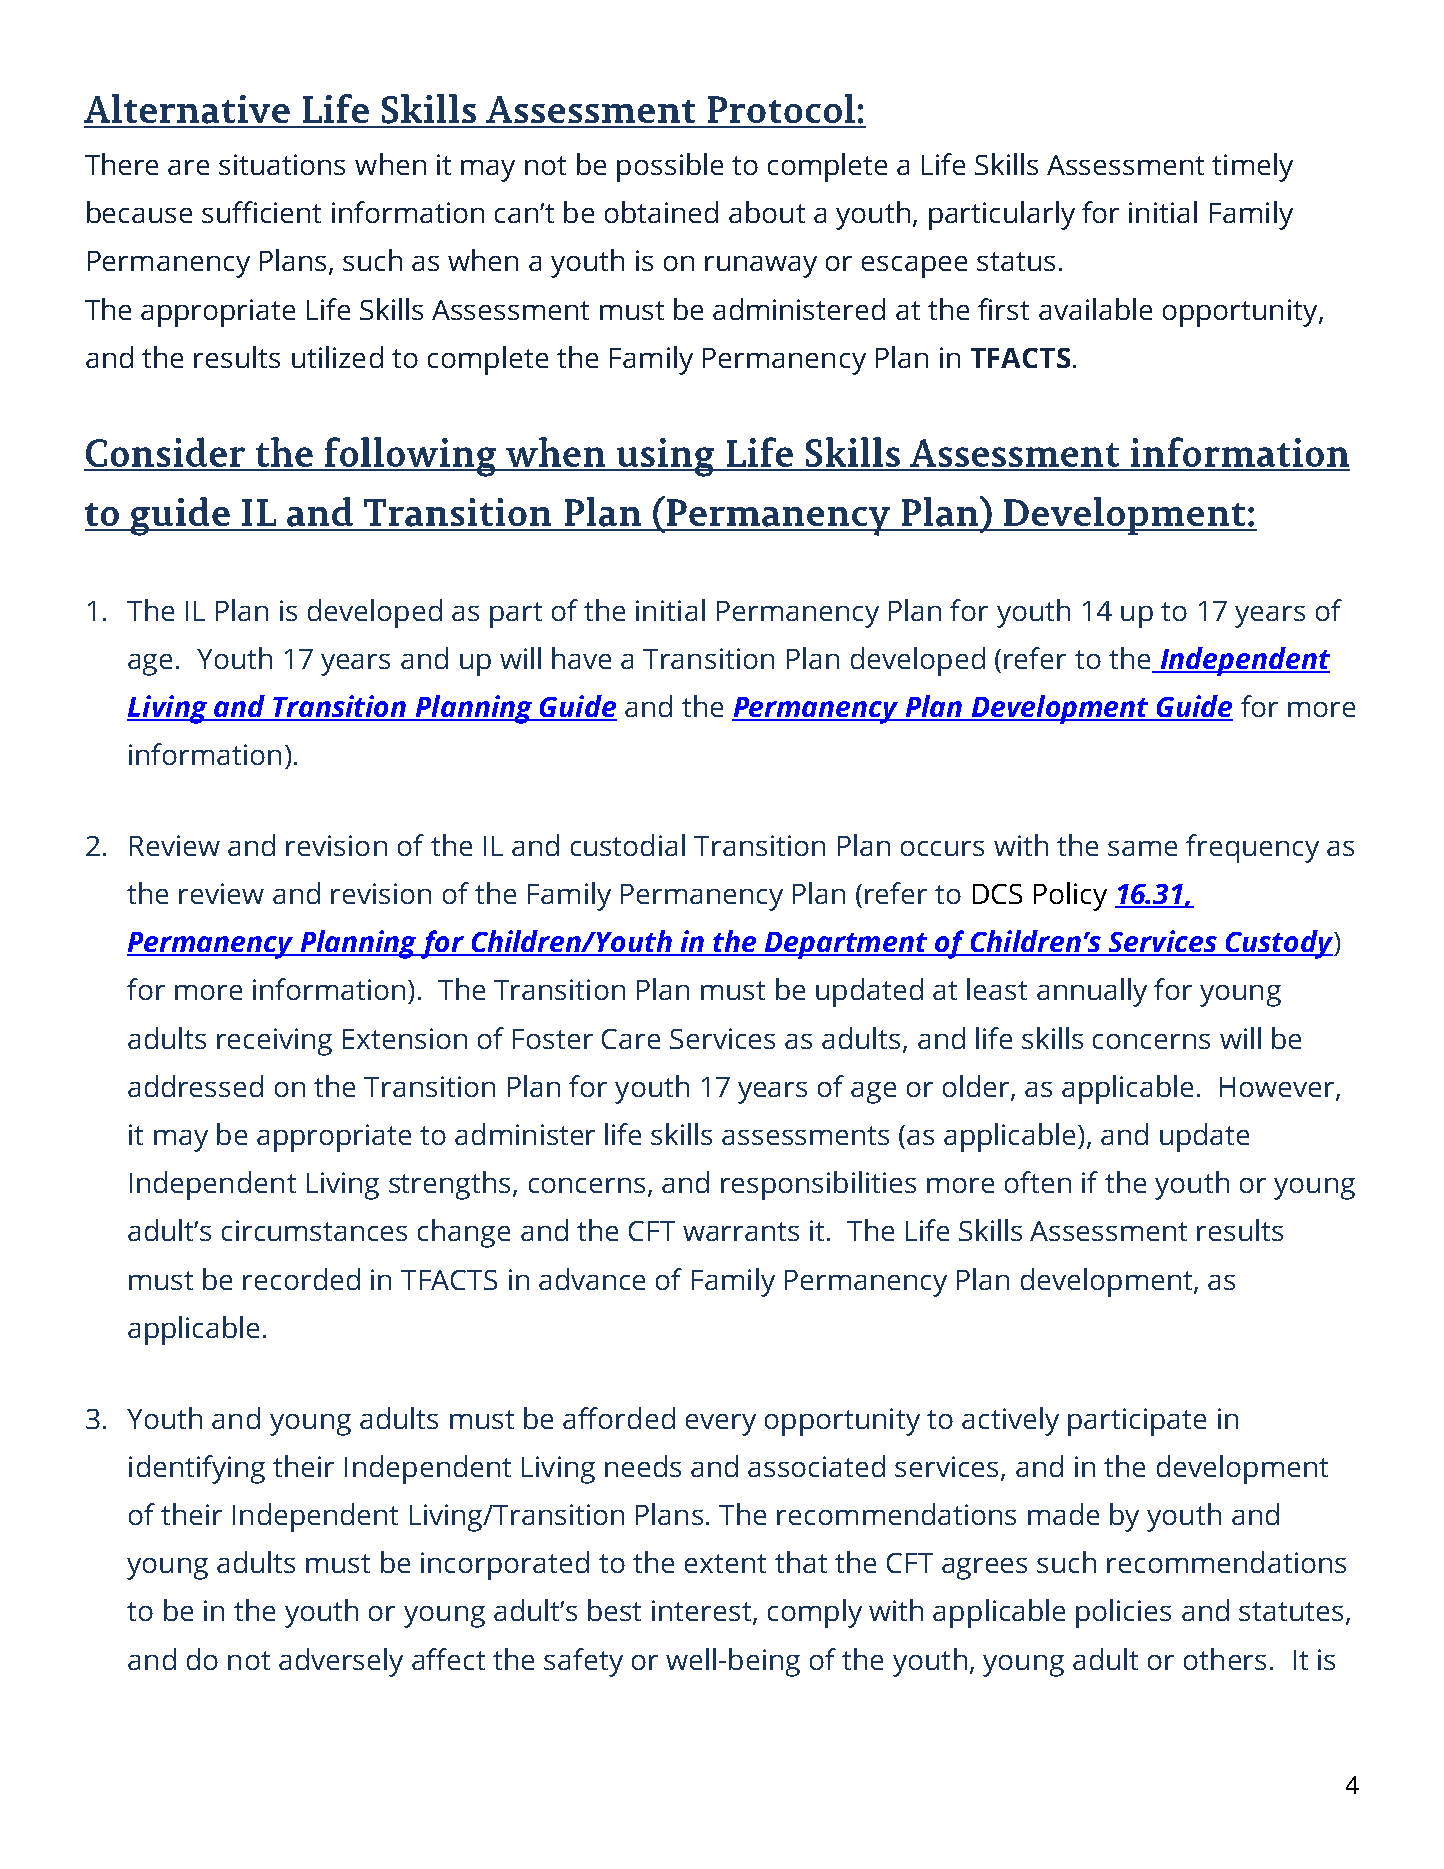 This page has height=1869, width=1444. I want to click on receiving, so click(274, 1042).
